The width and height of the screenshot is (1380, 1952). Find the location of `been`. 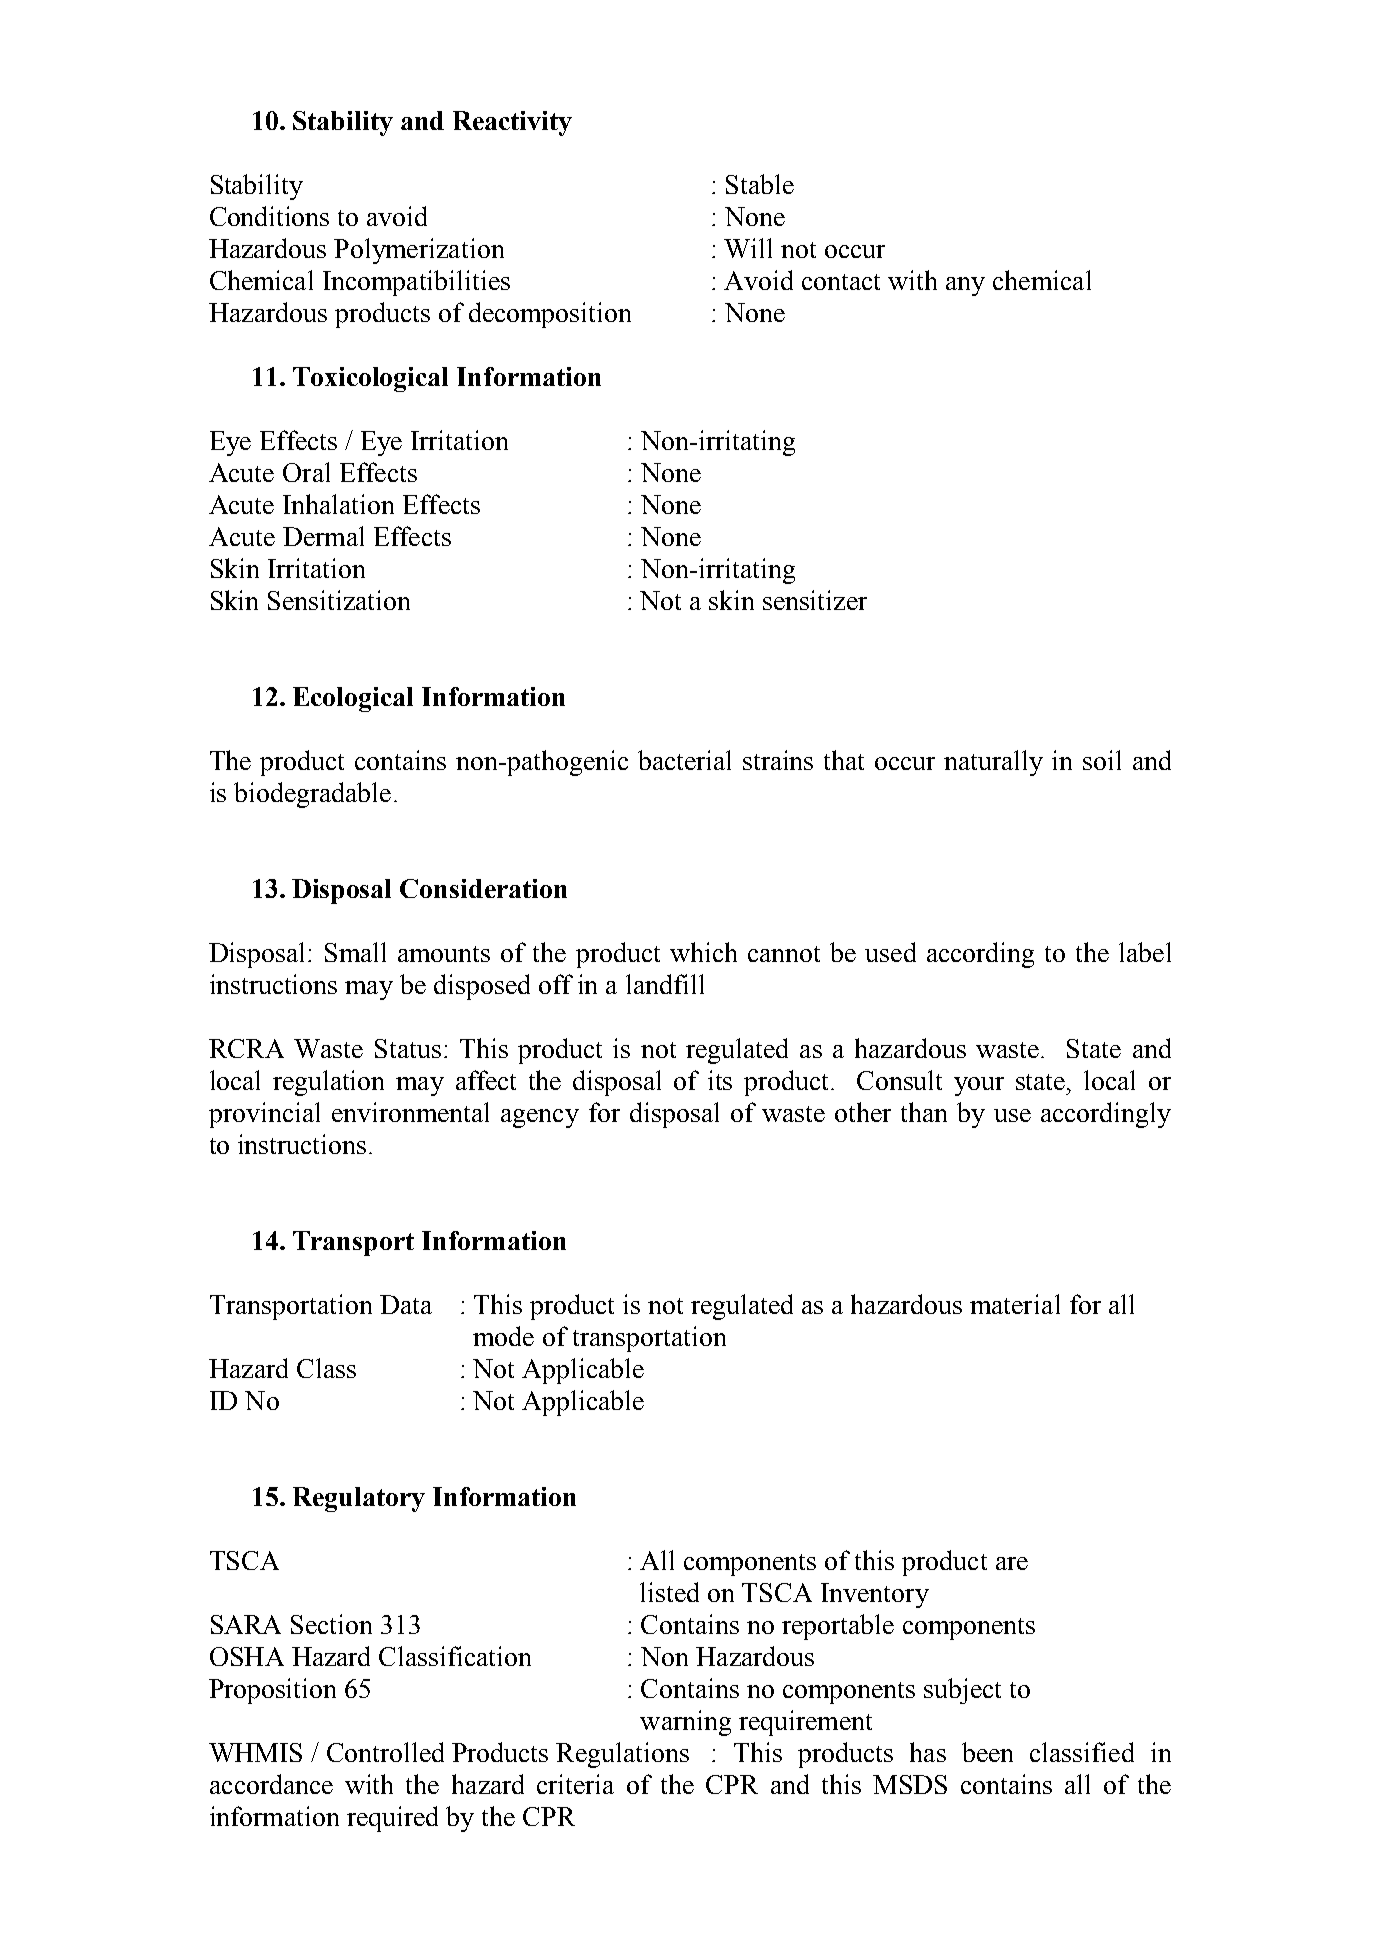

been is located at coordinates (987, 1752).
